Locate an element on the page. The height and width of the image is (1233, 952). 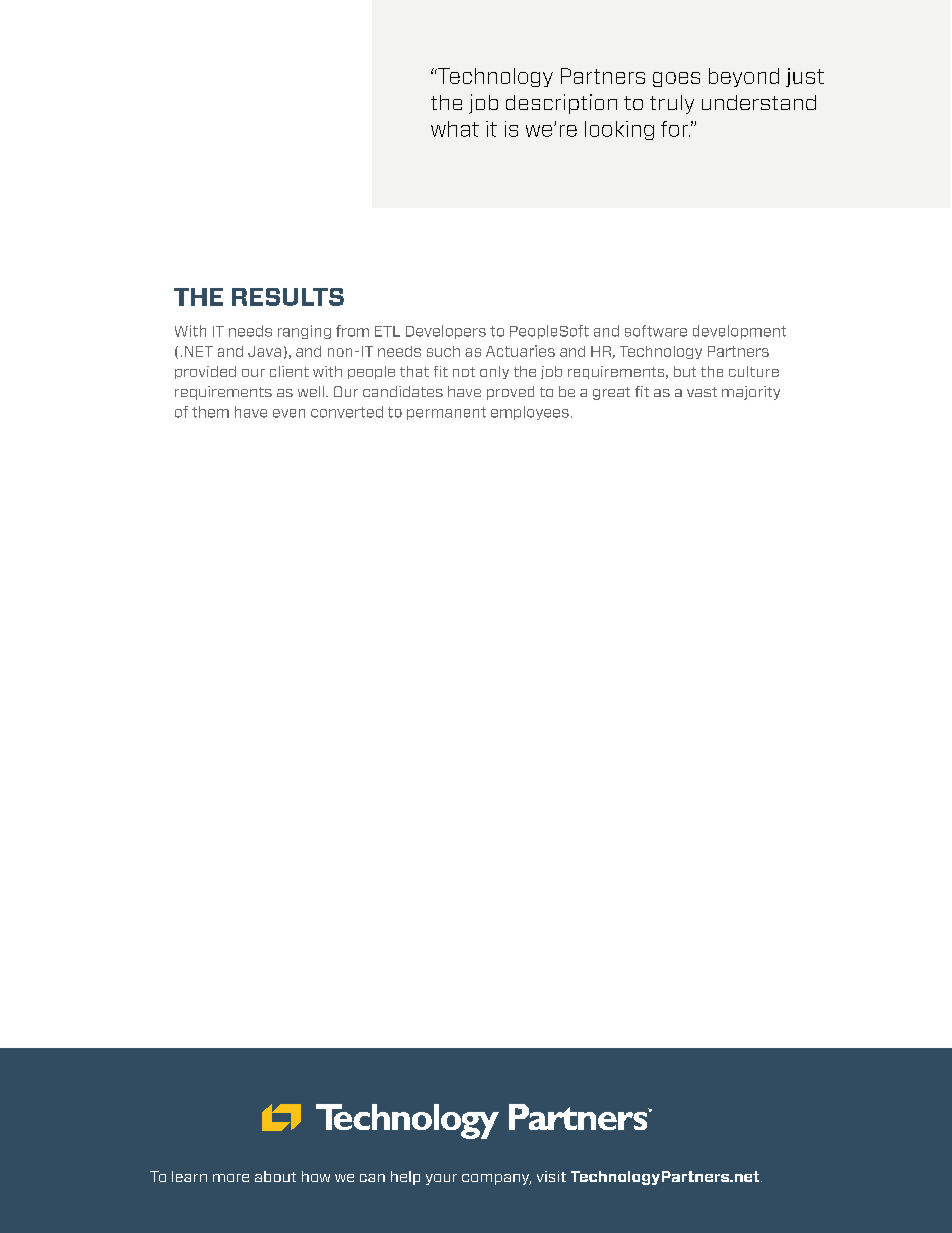
help is located at coordinates (405, 1178).
